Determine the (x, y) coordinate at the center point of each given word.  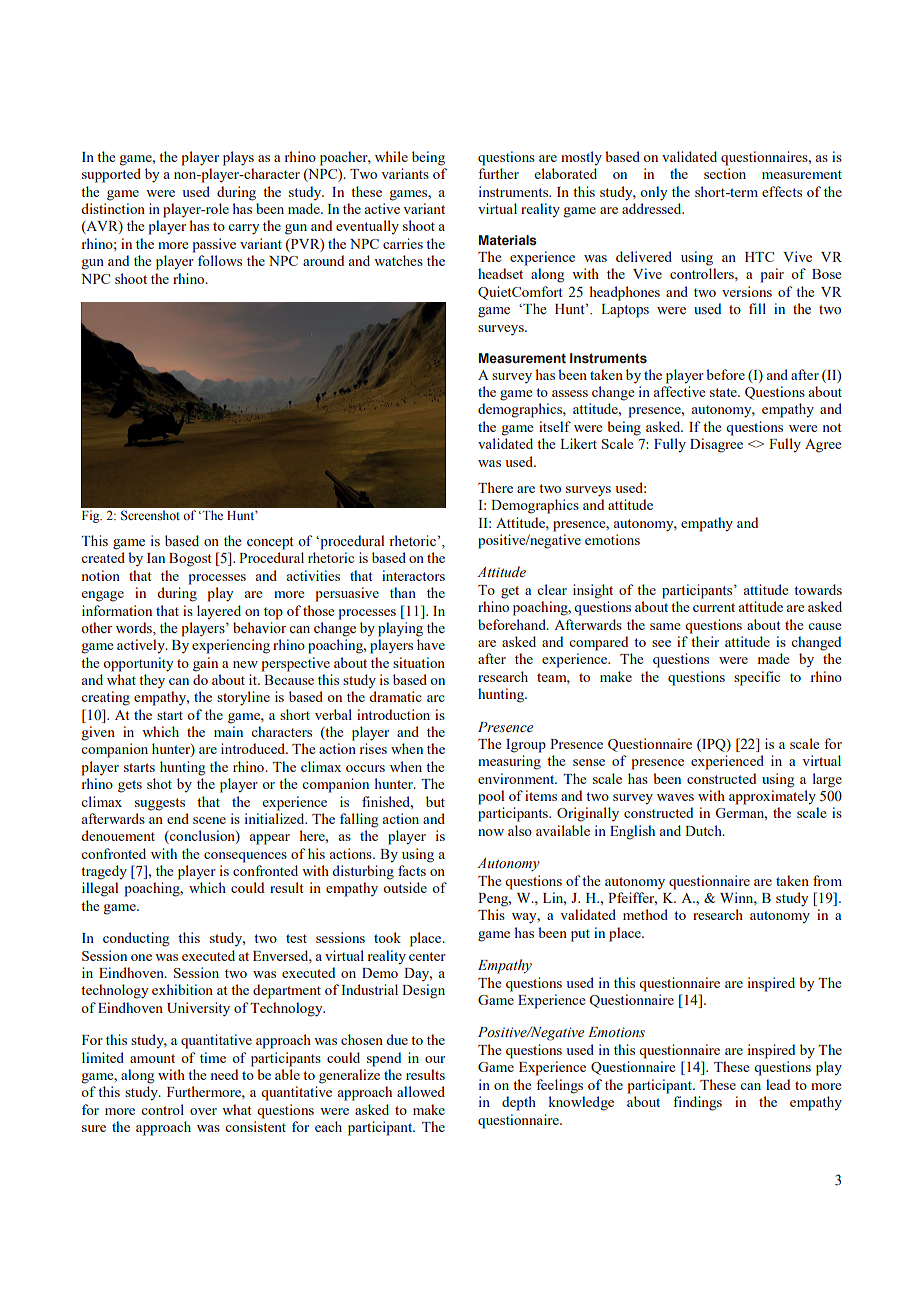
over (203, 1111)
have (431, 644)
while (391, 156)
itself (555, 426)
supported (111, 175)
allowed (421, 1091)
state (724, 392)
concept (270, 543)
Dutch (704, 830)
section (725, 173)
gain (205, 664)
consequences (245, 857)
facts (412, 870)
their (705, 641)
